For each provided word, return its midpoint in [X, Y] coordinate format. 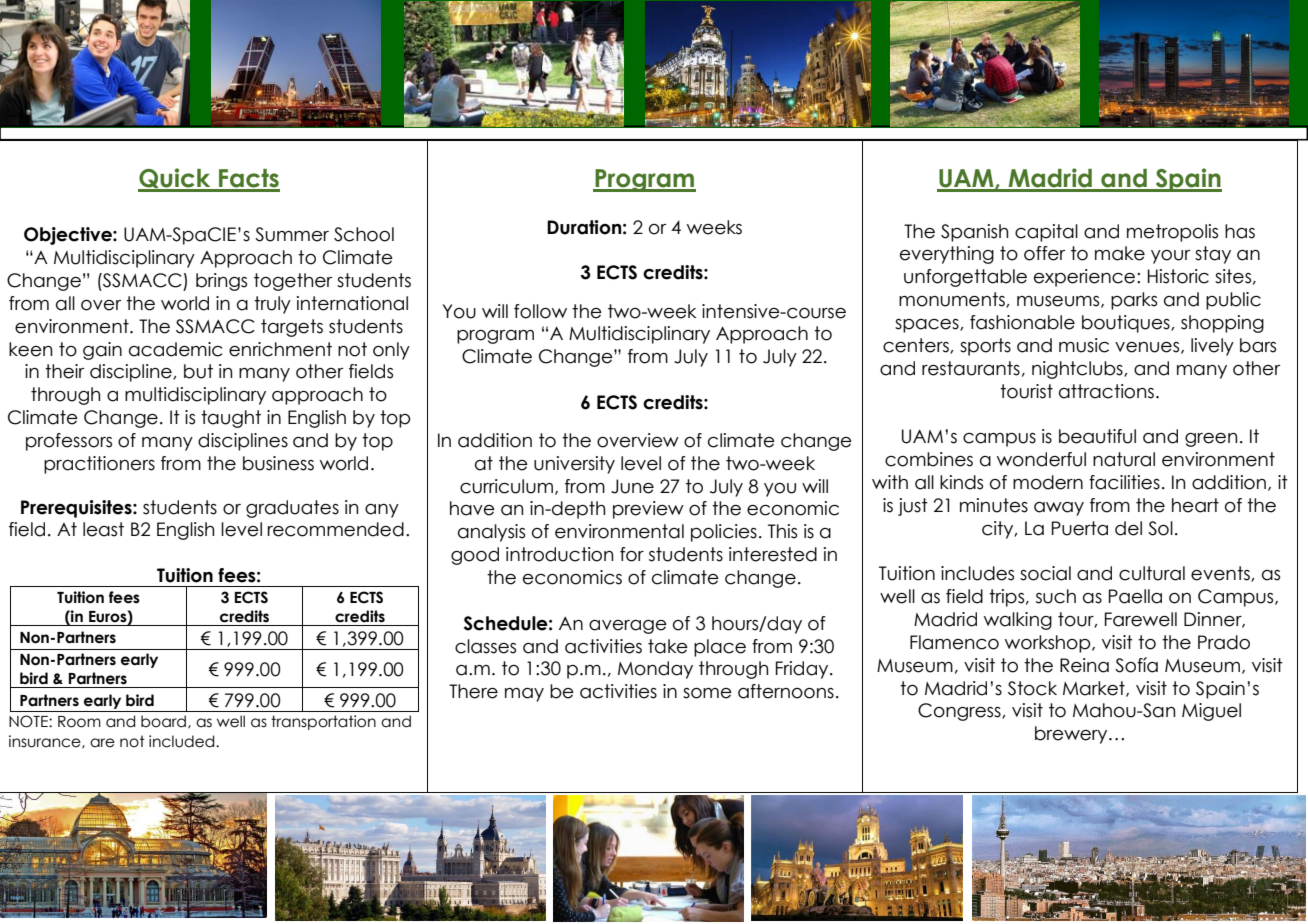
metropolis [1172, 233]
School [364, 234]
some [707, 693]
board [163, 721]
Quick [175, 179]
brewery [1072, 735]
